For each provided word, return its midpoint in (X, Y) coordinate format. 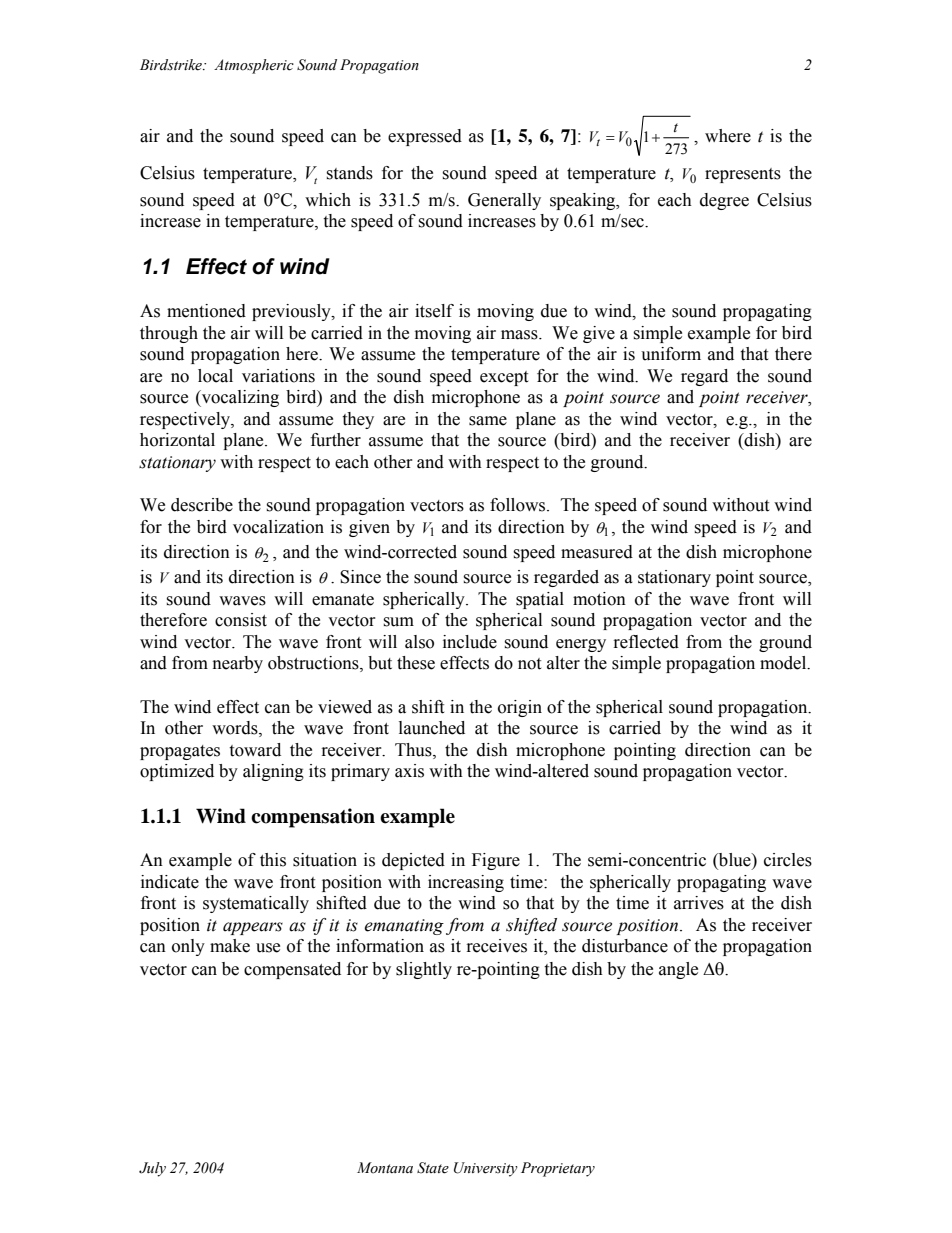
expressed (425, 137)
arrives (699, 903)
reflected (646, 642)
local (215, 376)
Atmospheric (254, 66)
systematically (256, 904)
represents (743, 175)
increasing (466, 883)
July (152, 1169)
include (470, 642)
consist (241, 620)
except (504, 378)
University (486, 1169)
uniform (671, 354)
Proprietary (558, 1169)
